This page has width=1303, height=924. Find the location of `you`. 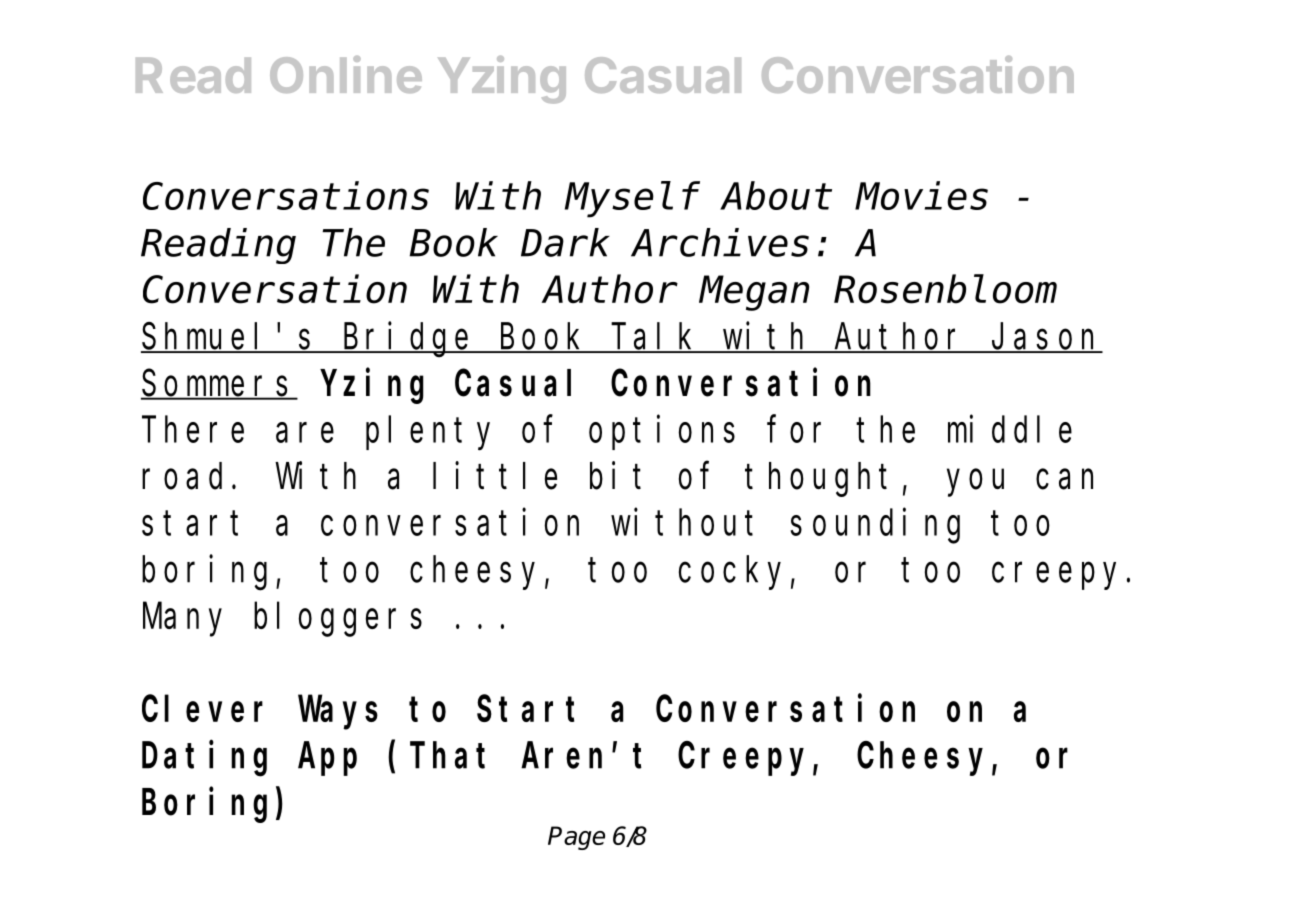

you is located at coordinates (975, 483).
